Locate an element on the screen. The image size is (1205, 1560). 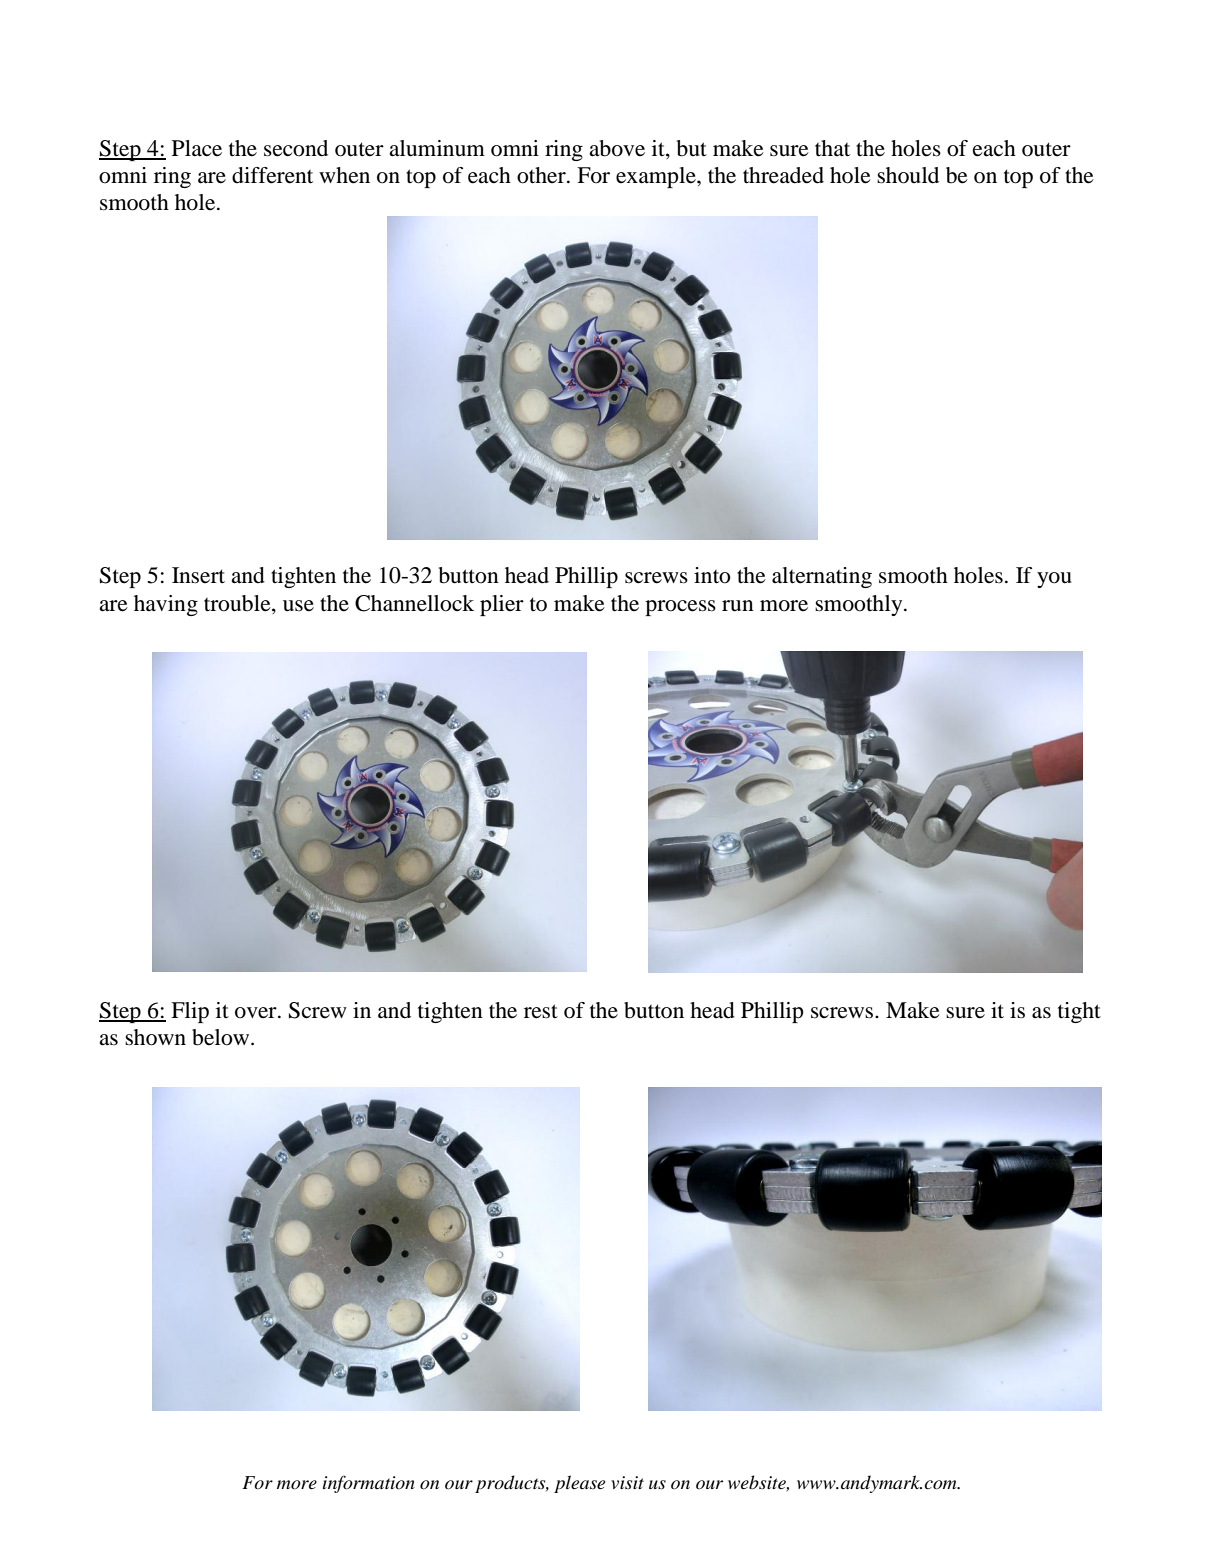
visit is located at coordinates (627, 1482).
